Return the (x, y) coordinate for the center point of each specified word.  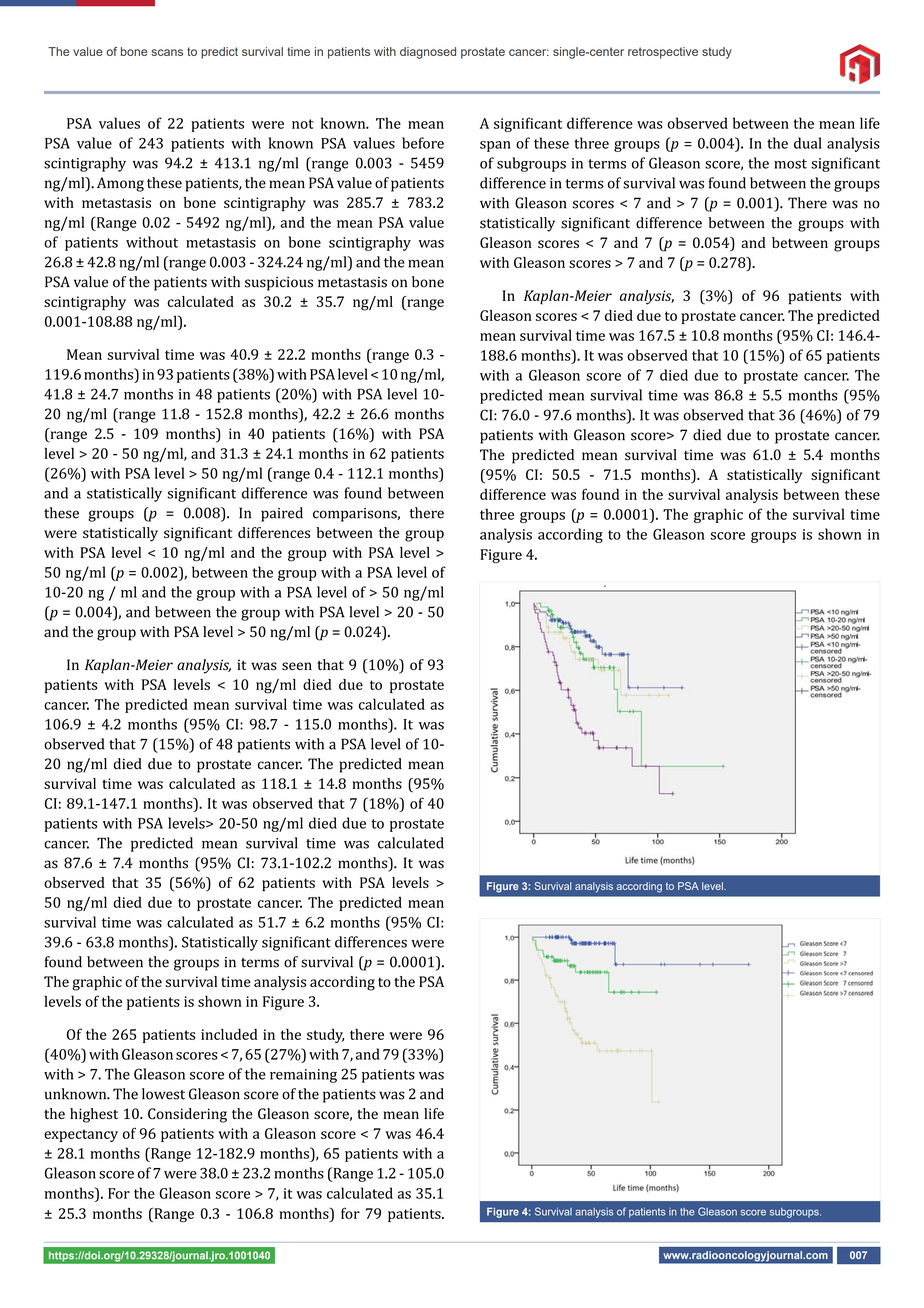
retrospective (663, 53)
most (790, 164)
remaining (303, 1076)
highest (94, 1115)
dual (808, 143)
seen (297, 666)
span (495, 146)
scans (167, 52)
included (229, 1034)
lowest (163, 1094)
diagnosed (428, 53)
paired (282, 514)
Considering (187, 1115)
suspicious (279, 284)
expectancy (81, 1135)
